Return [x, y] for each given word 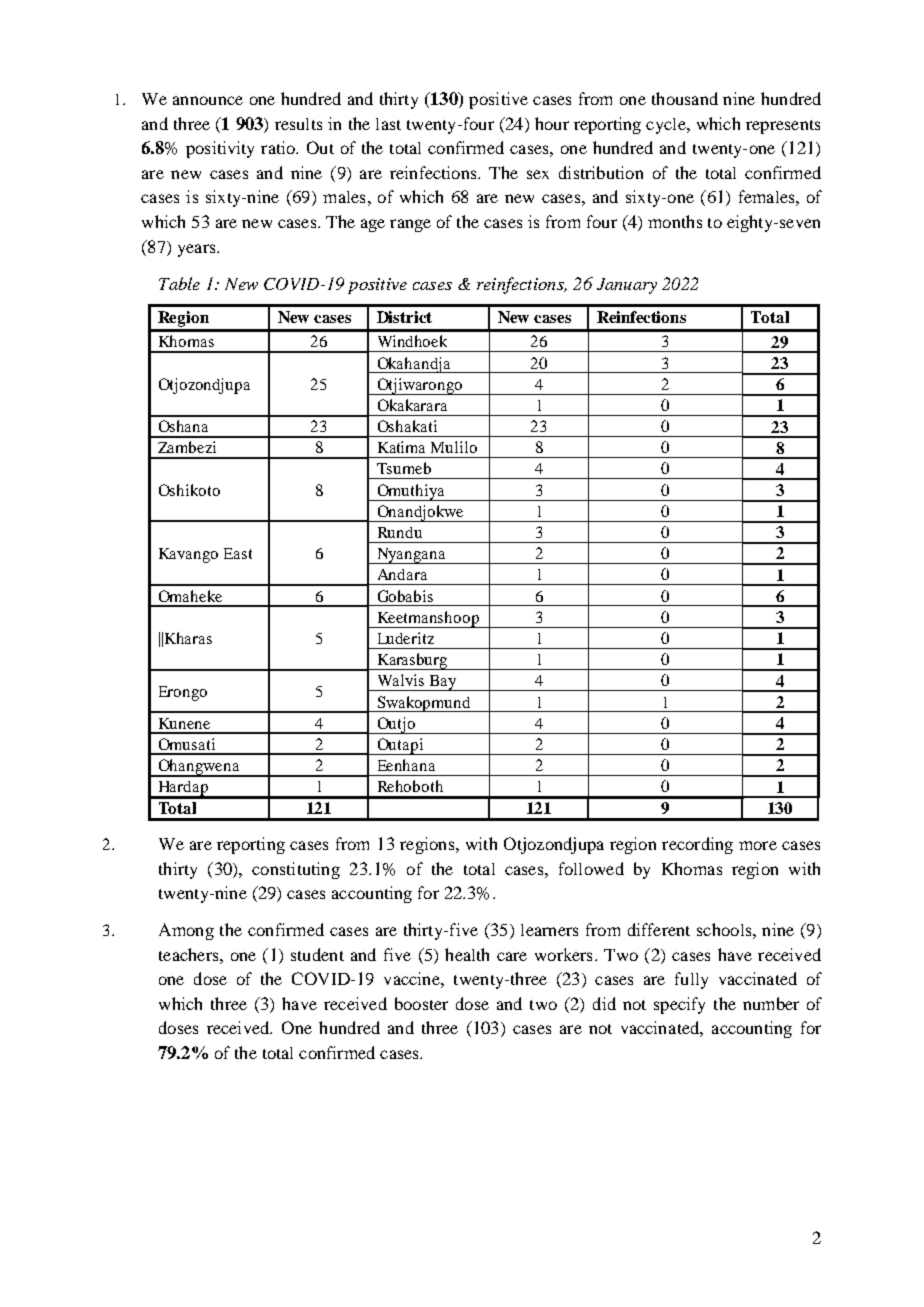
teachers [190, 954]
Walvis [401, 680]
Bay [443, 683]
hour [552, 123]
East [238, 553]
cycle [667, 126]
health [467, 954]
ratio [279, 147]
